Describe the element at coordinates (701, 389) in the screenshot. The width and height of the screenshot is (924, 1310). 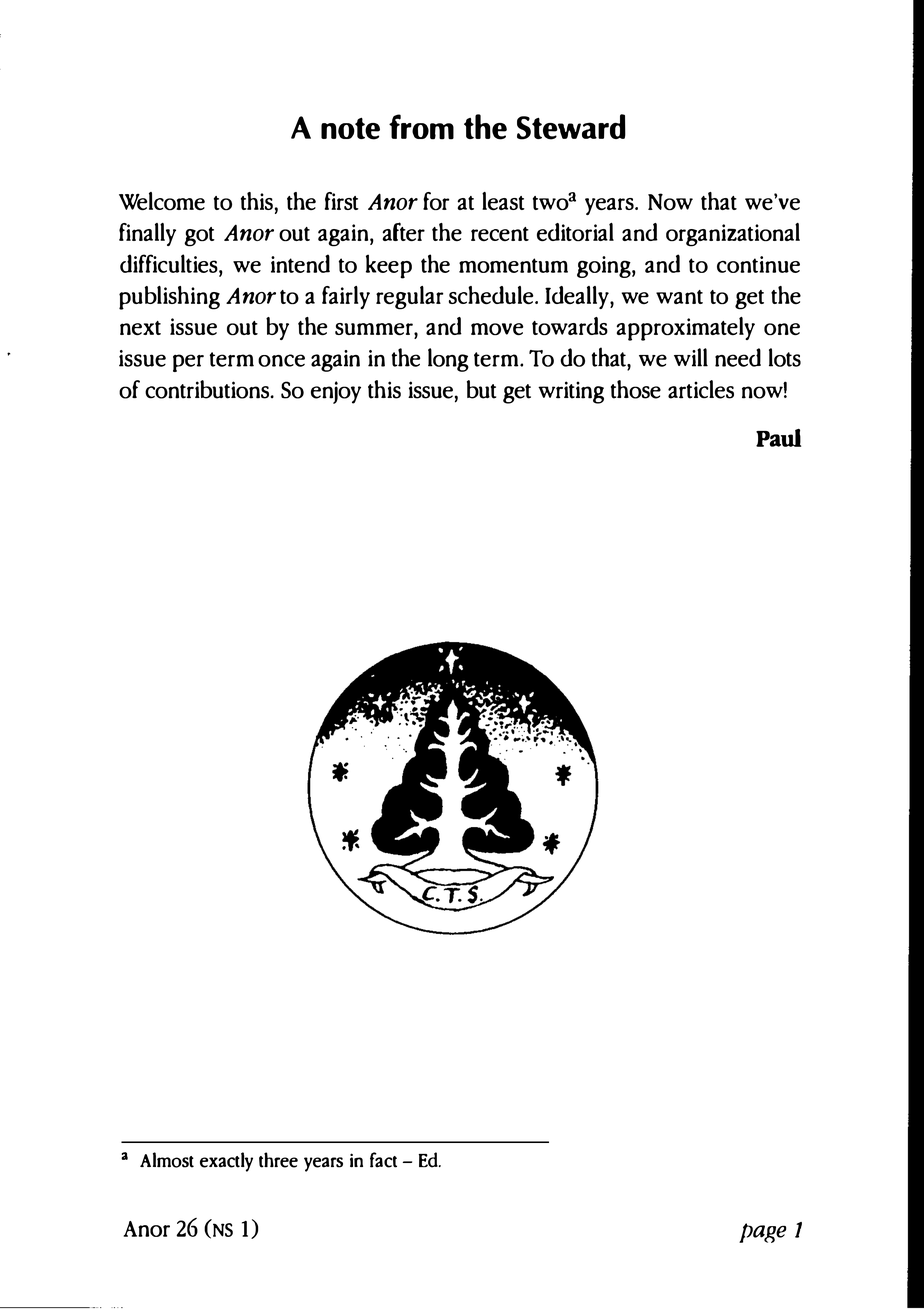
I see `articles` at that location.
